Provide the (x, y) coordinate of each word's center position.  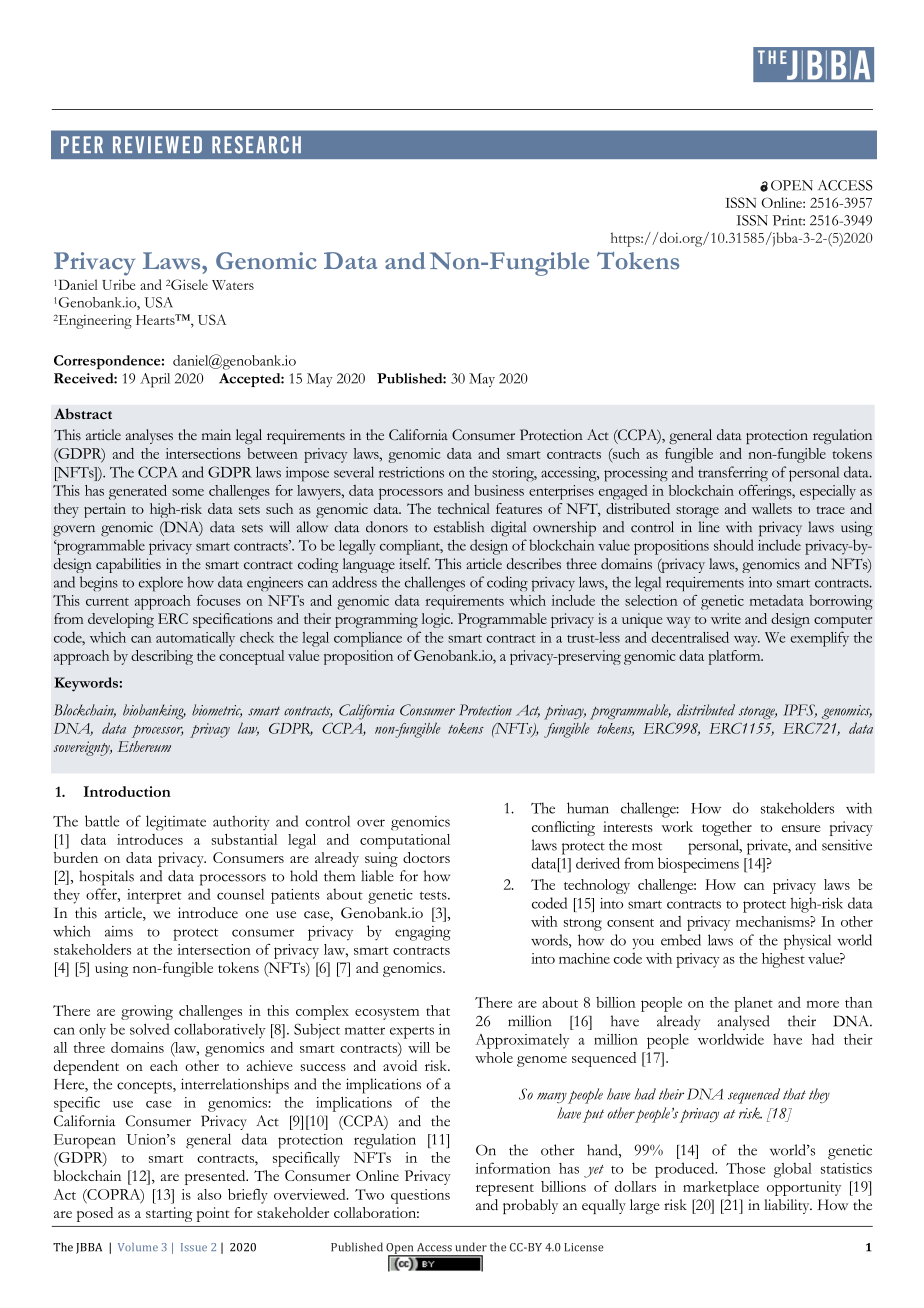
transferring (733, 474)
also (209, 1194)
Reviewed (157, 144)
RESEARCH (256, 145)
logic (437, 620)
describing (162, 657)
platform (736, 657)
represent (505, 1190)
